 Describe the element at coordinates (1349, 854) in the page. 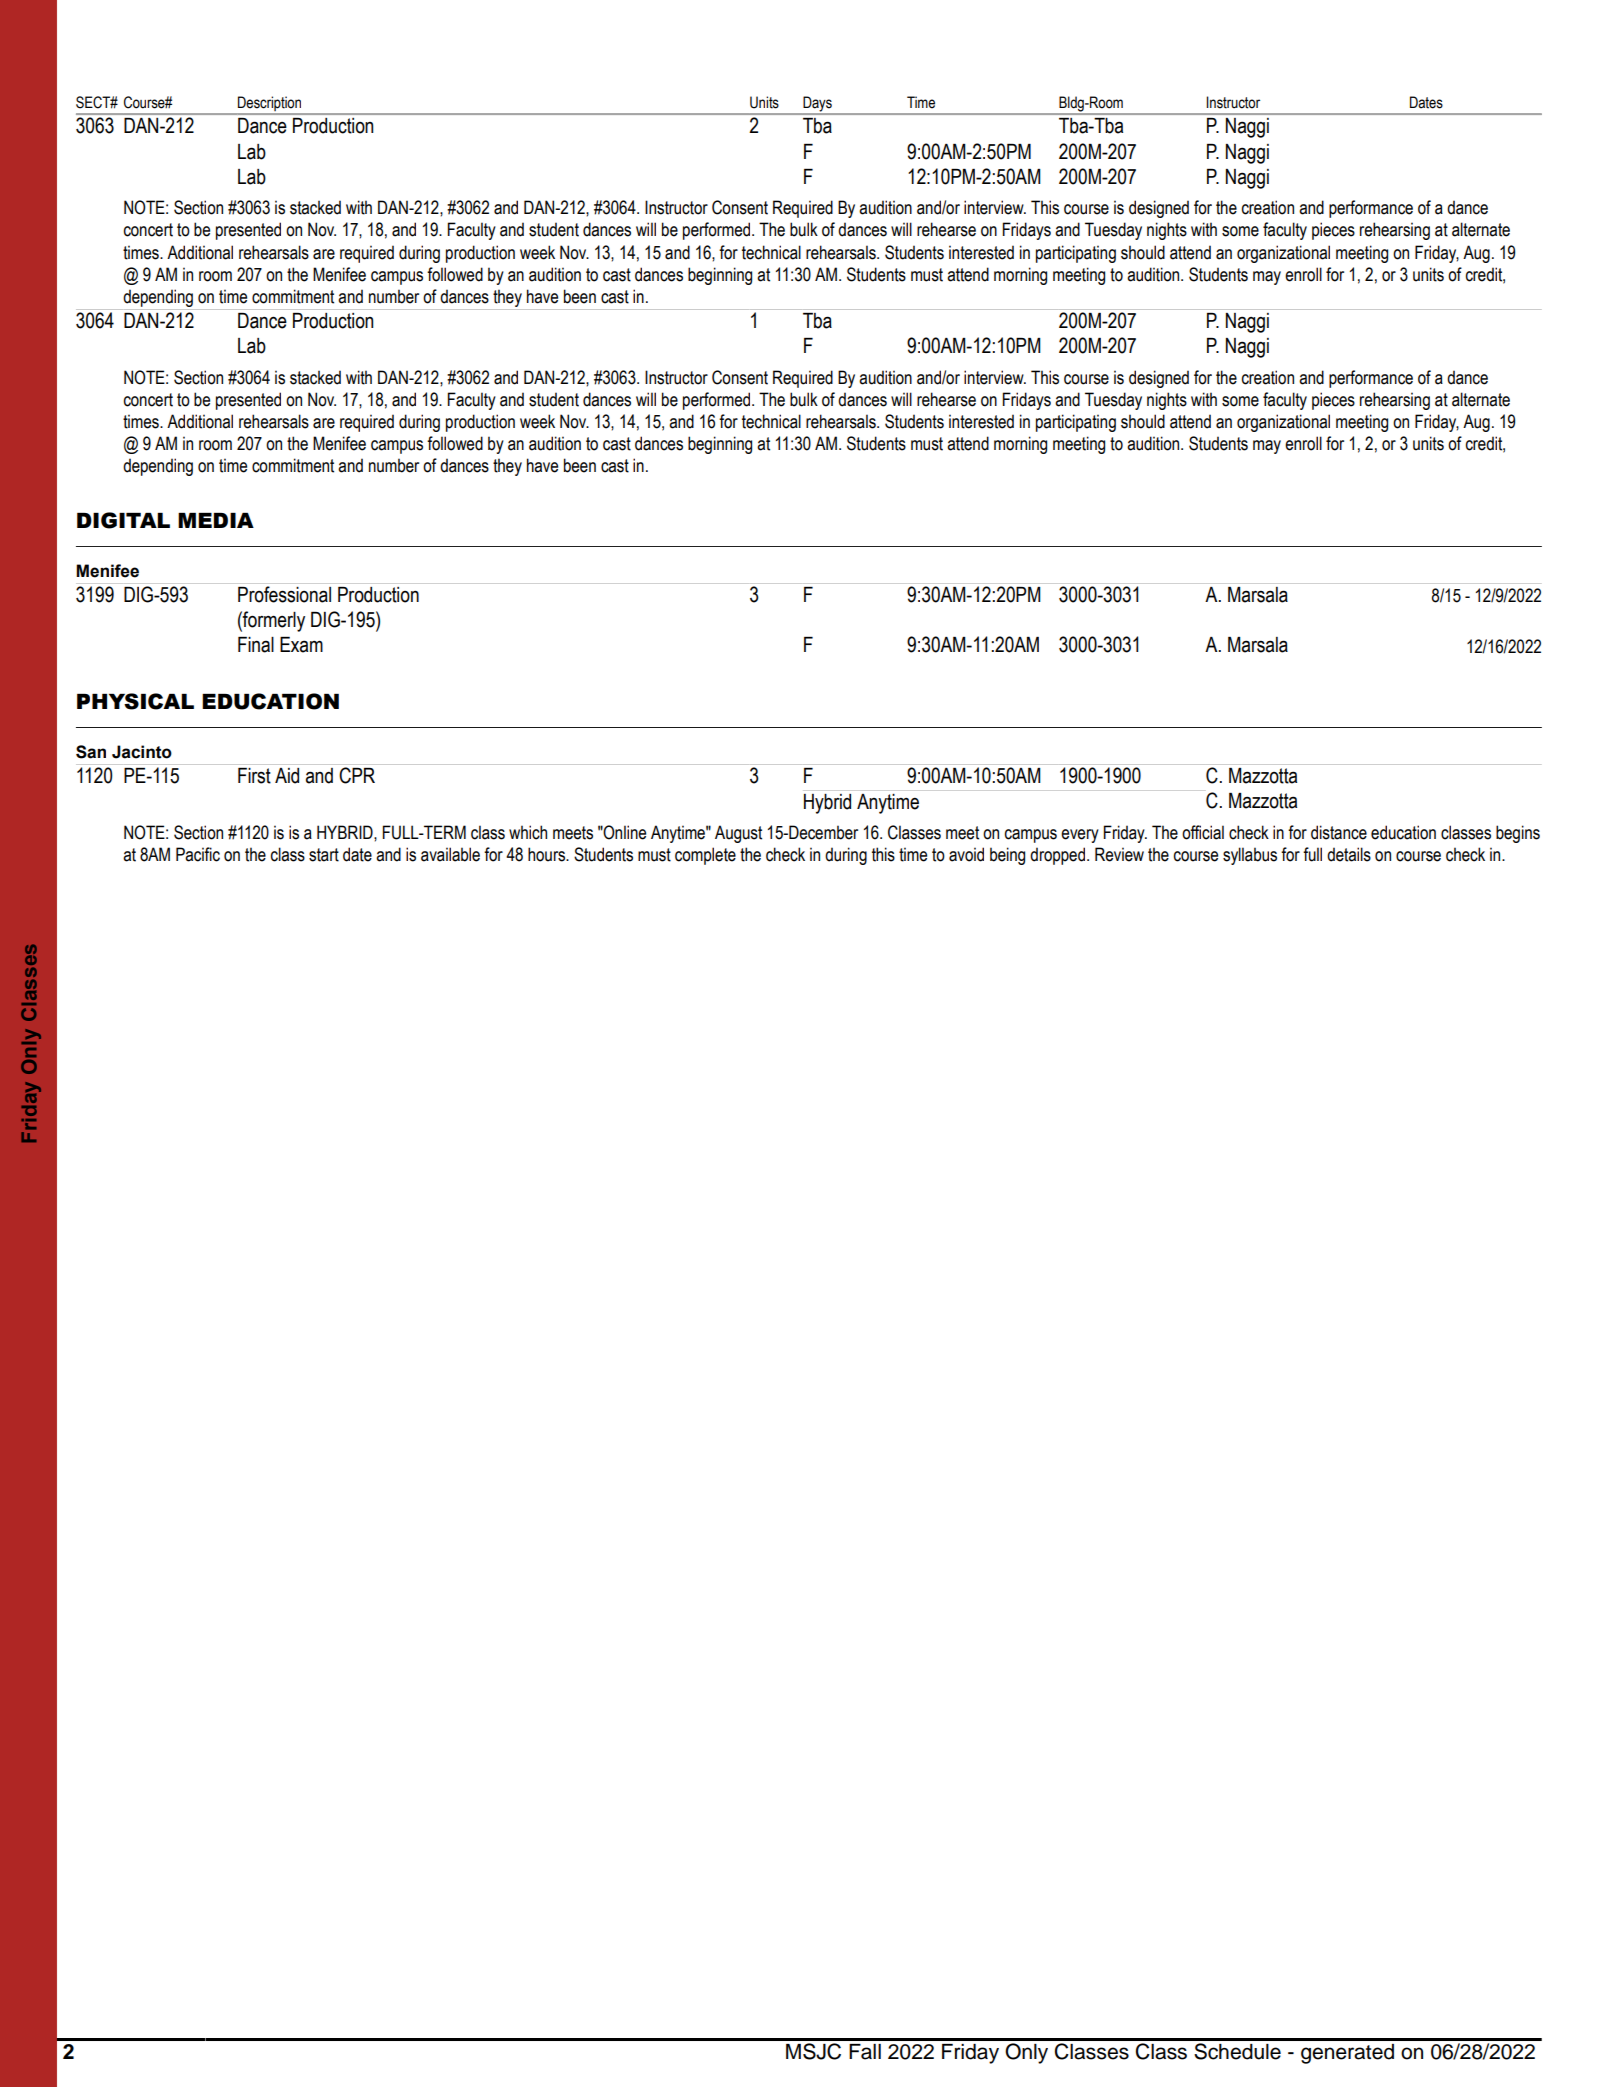

I see `details` at that location.
